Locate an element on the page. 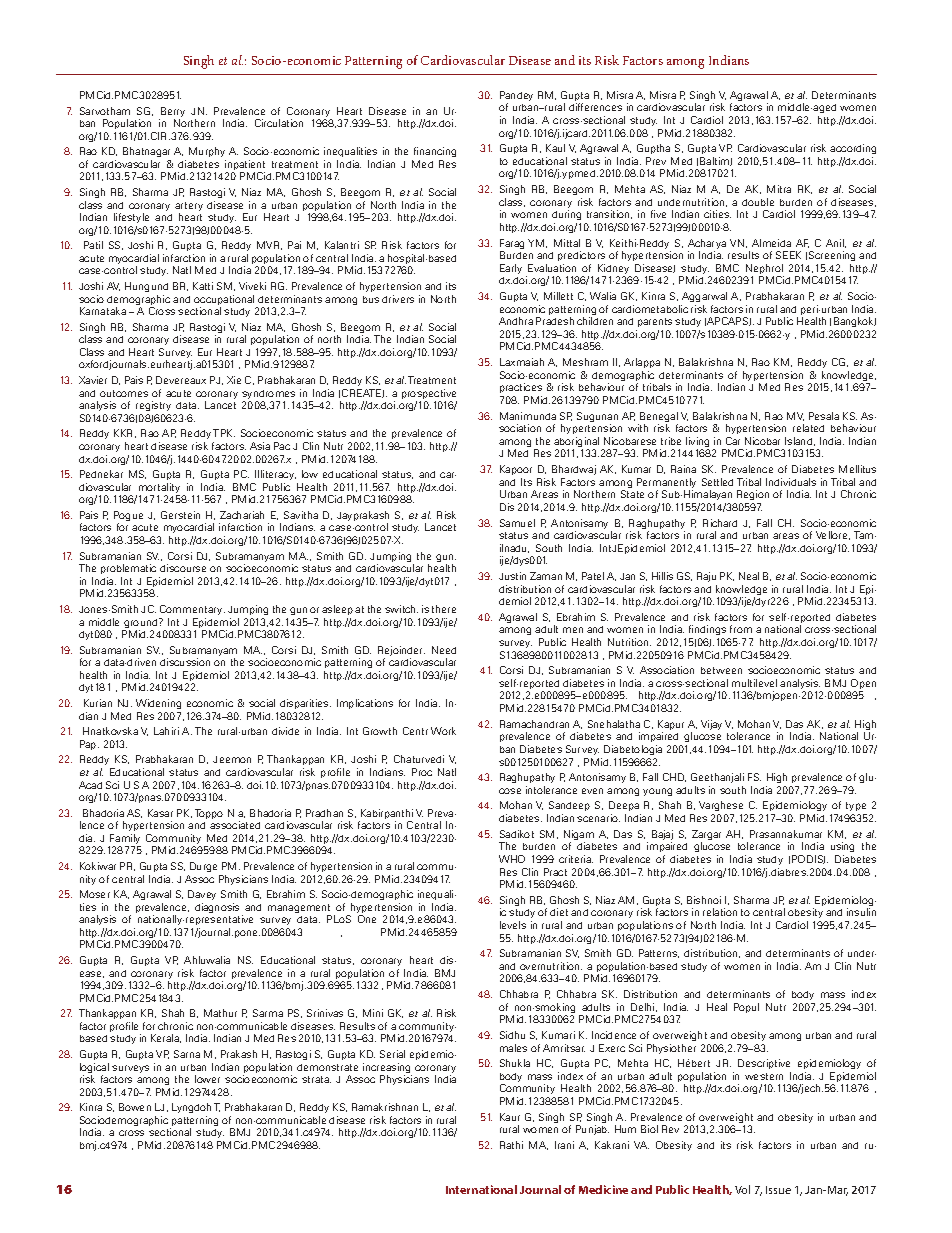 The height and width of the page is (1233, 952). from is located at coordinates (741, 629).
